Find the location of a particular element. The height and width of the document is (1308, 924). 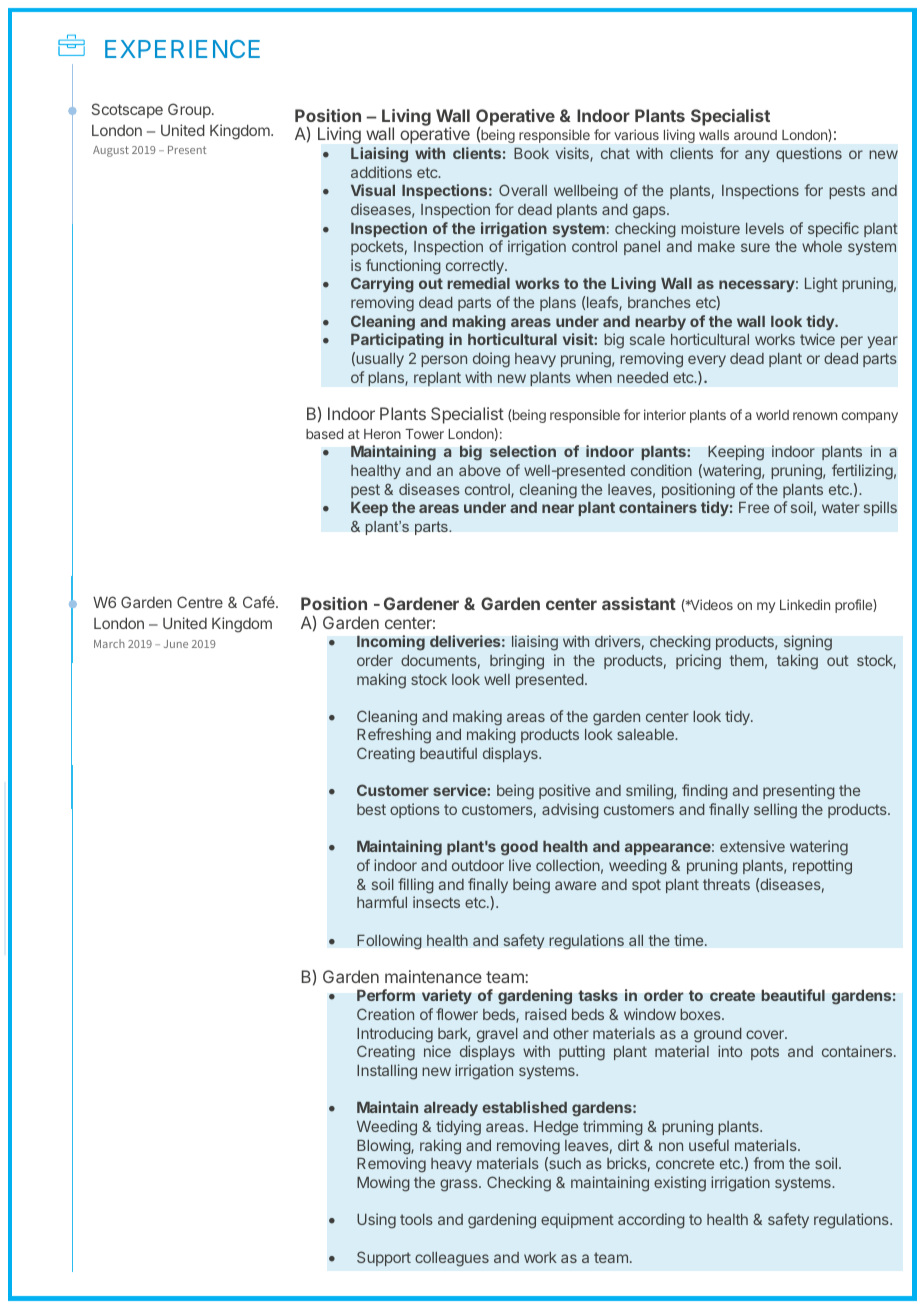

Book is located at coordinates (531, 153).
